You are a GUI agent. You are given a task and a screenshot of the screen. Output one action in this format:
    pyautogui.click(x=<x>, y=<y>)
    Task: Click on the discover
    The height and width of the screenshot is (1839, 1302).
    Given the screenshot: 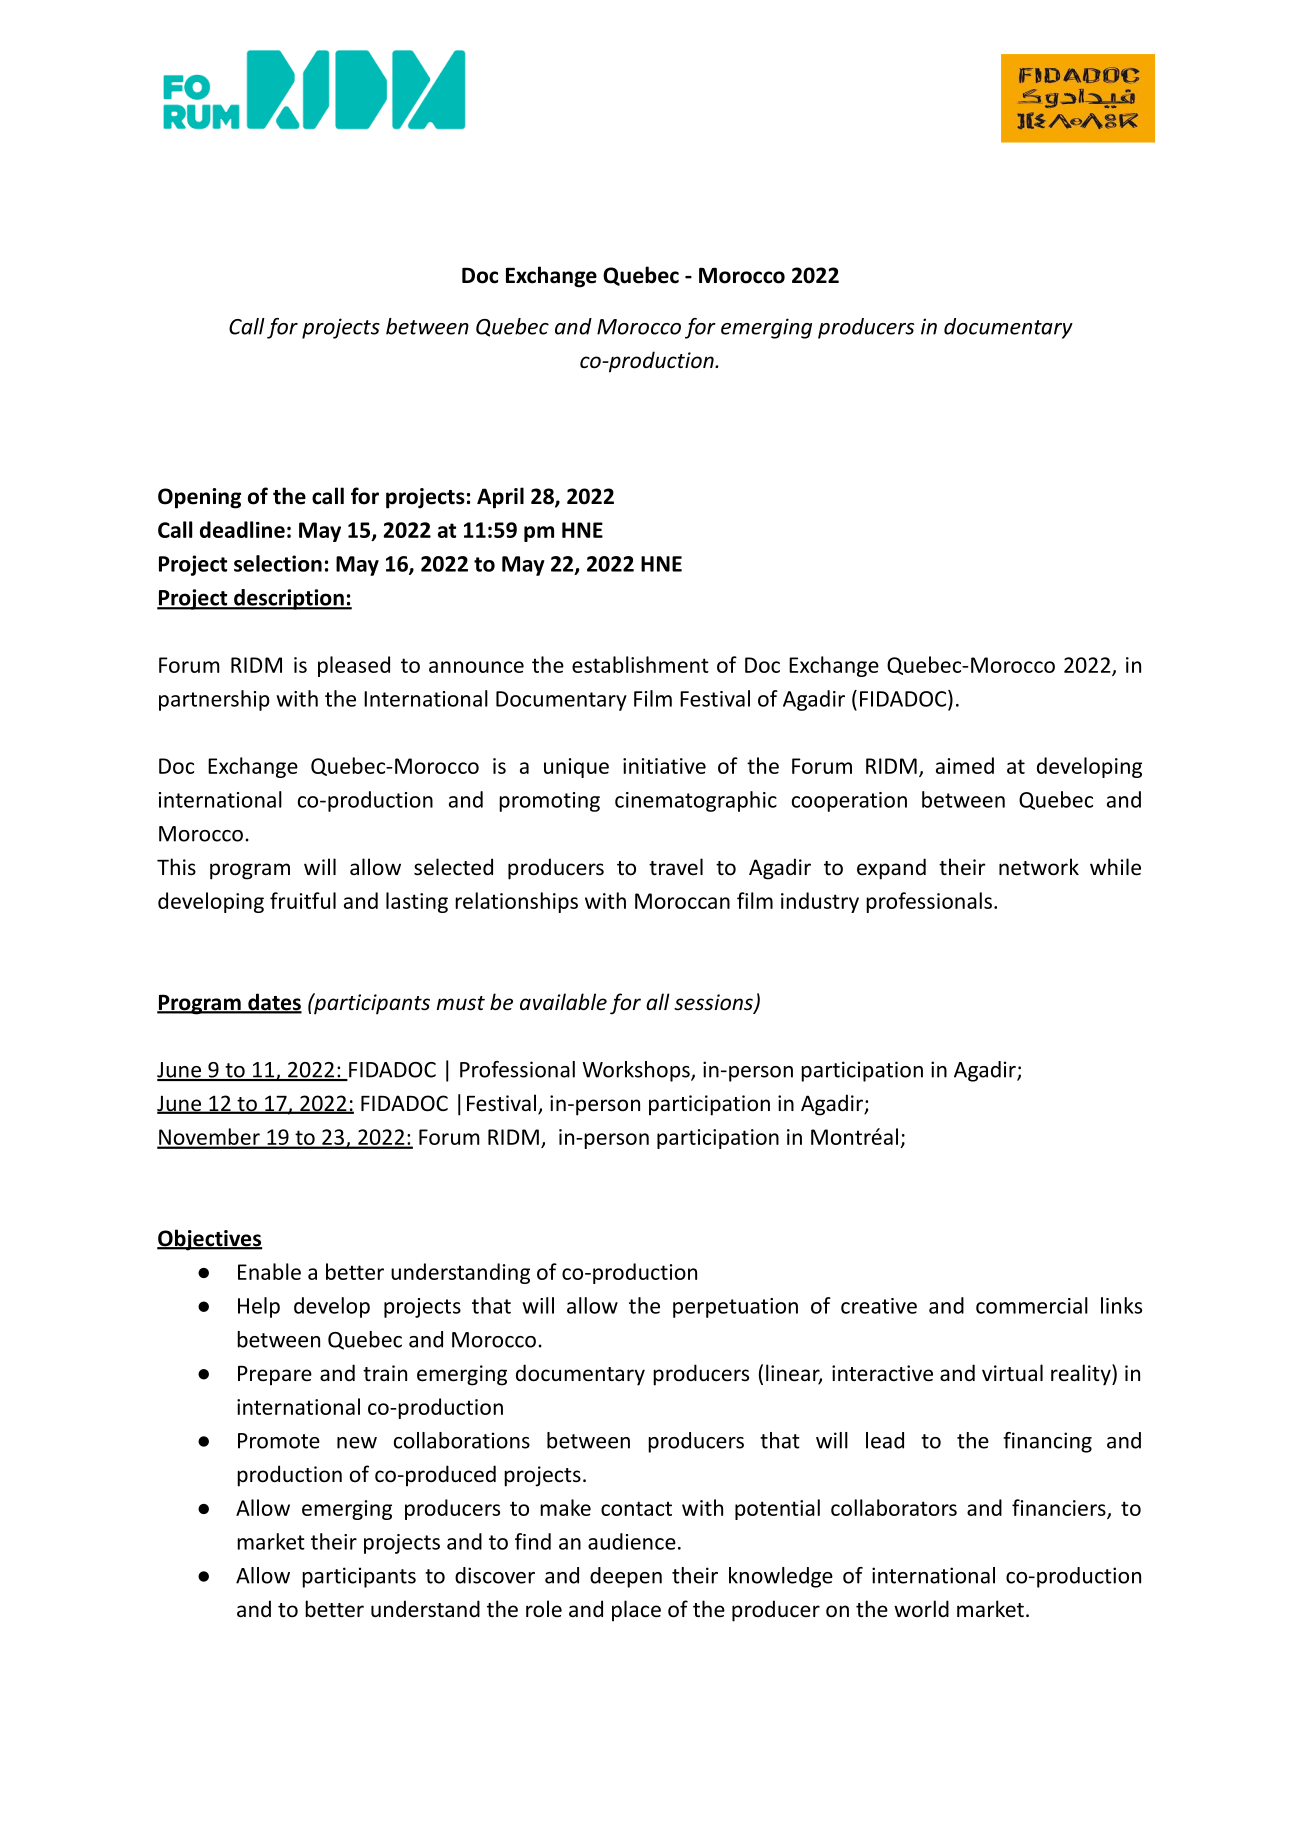 What is the action you would take?
    pyautogui.click(x=495, y=1575)
